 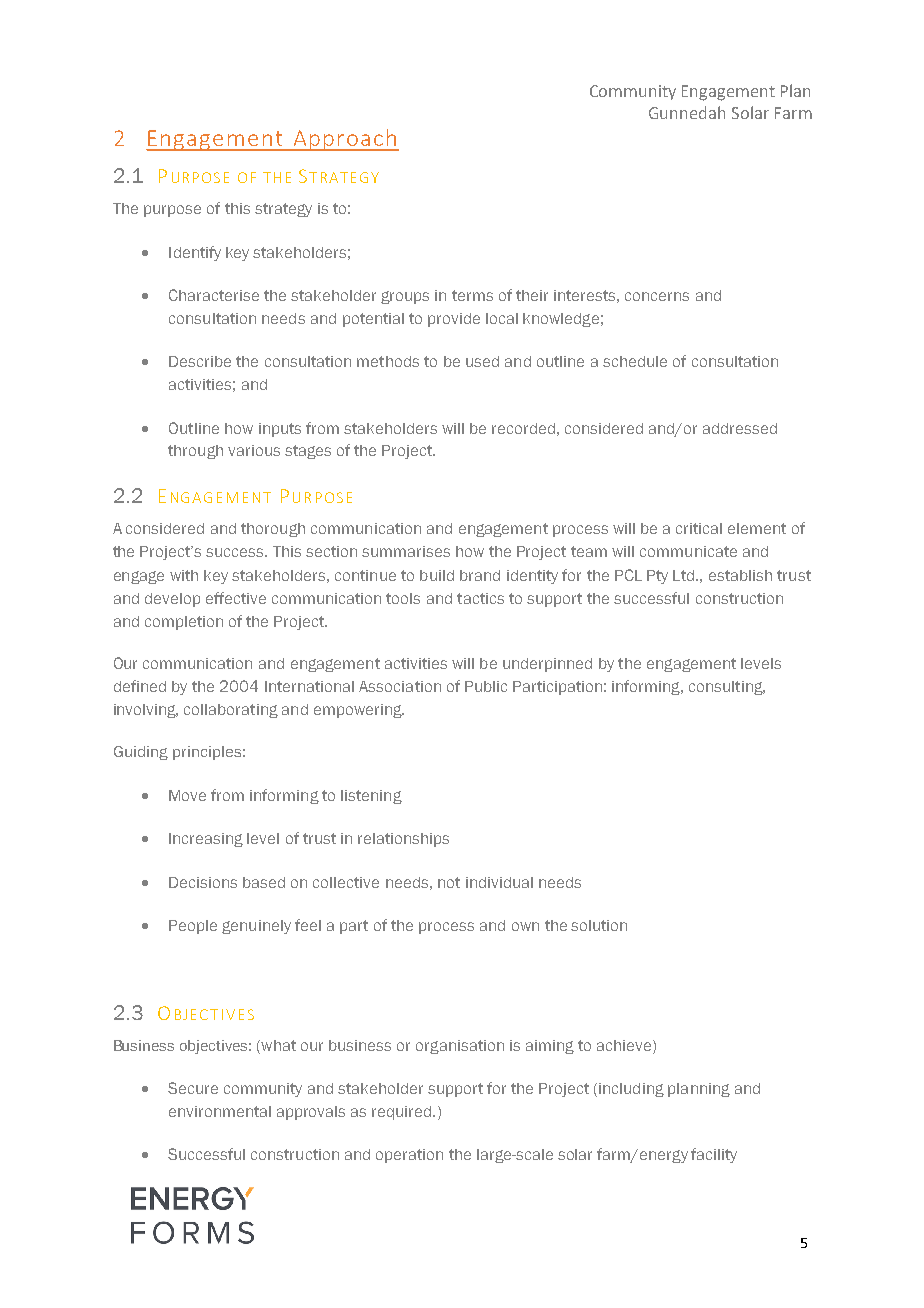 I want to click on Approach, so click(x=345, y=140).
